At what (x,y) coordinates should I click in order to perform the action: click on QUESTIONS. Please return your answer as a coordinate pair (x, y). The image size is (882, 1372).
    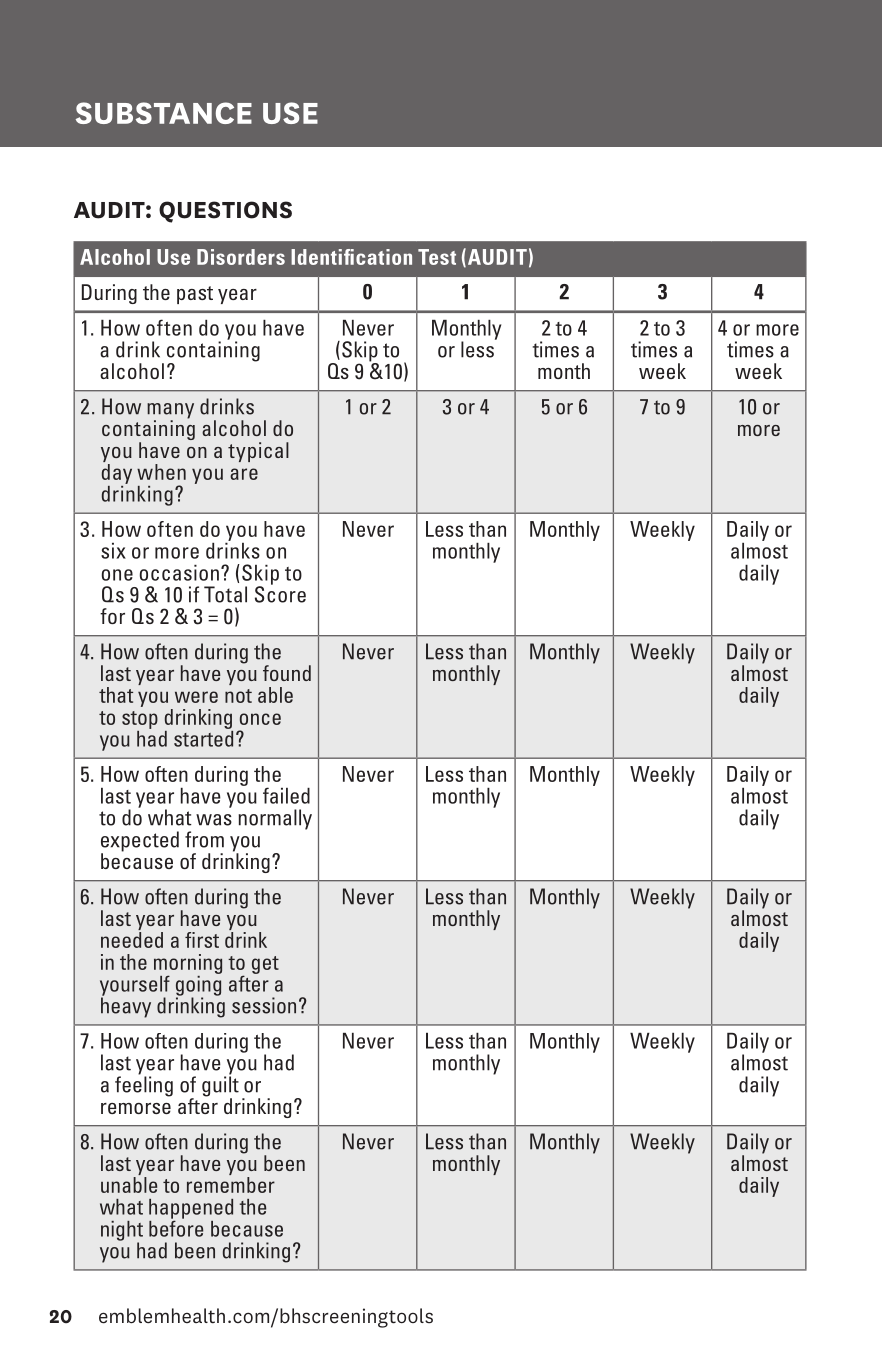
    Looking at the image, I should click on (225, 212).
